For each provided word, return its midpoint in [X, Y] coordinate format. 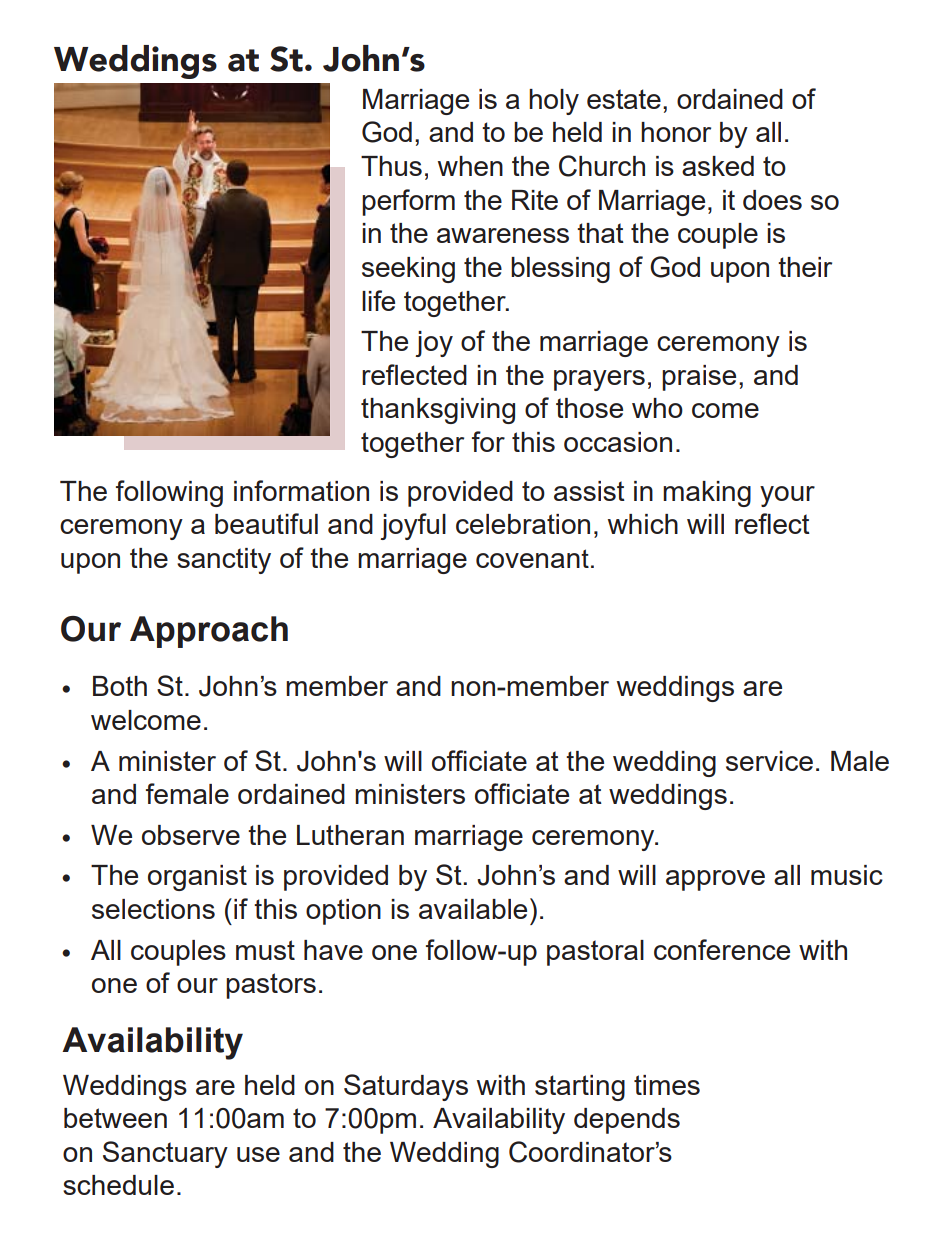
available [473, 909]
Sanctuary [165, 1154]
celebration [523, 524]
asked [718, 166]
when [470, 166]
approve [715, 880]
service [769, 761]
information [301, 490]
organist [197, 878]
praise [699, 378]
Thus [391, 166]
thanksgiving [438, 411]
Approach [209, 632]
